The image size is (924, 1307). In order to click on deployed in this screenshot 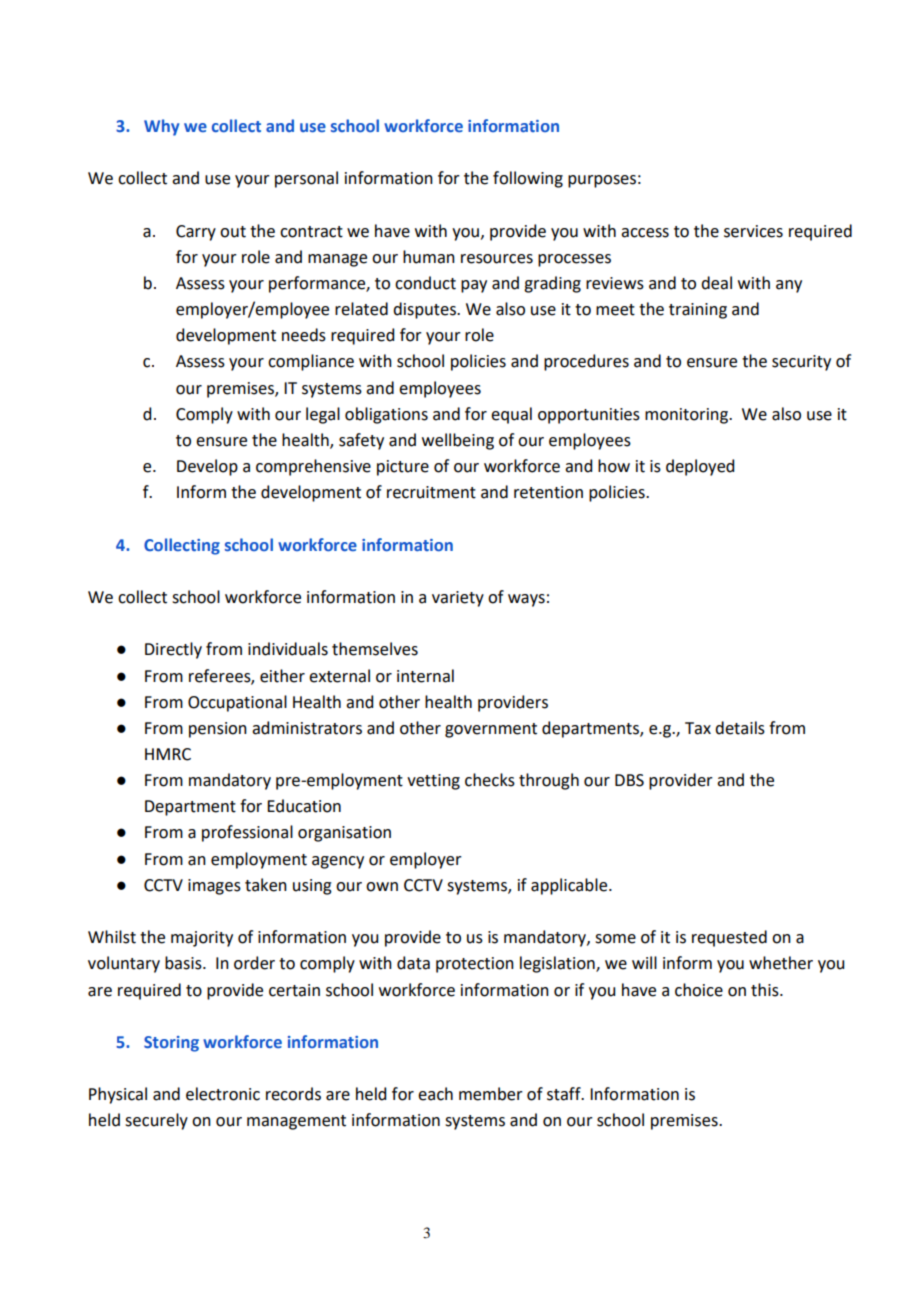, I will do `click(700, 467)`.
